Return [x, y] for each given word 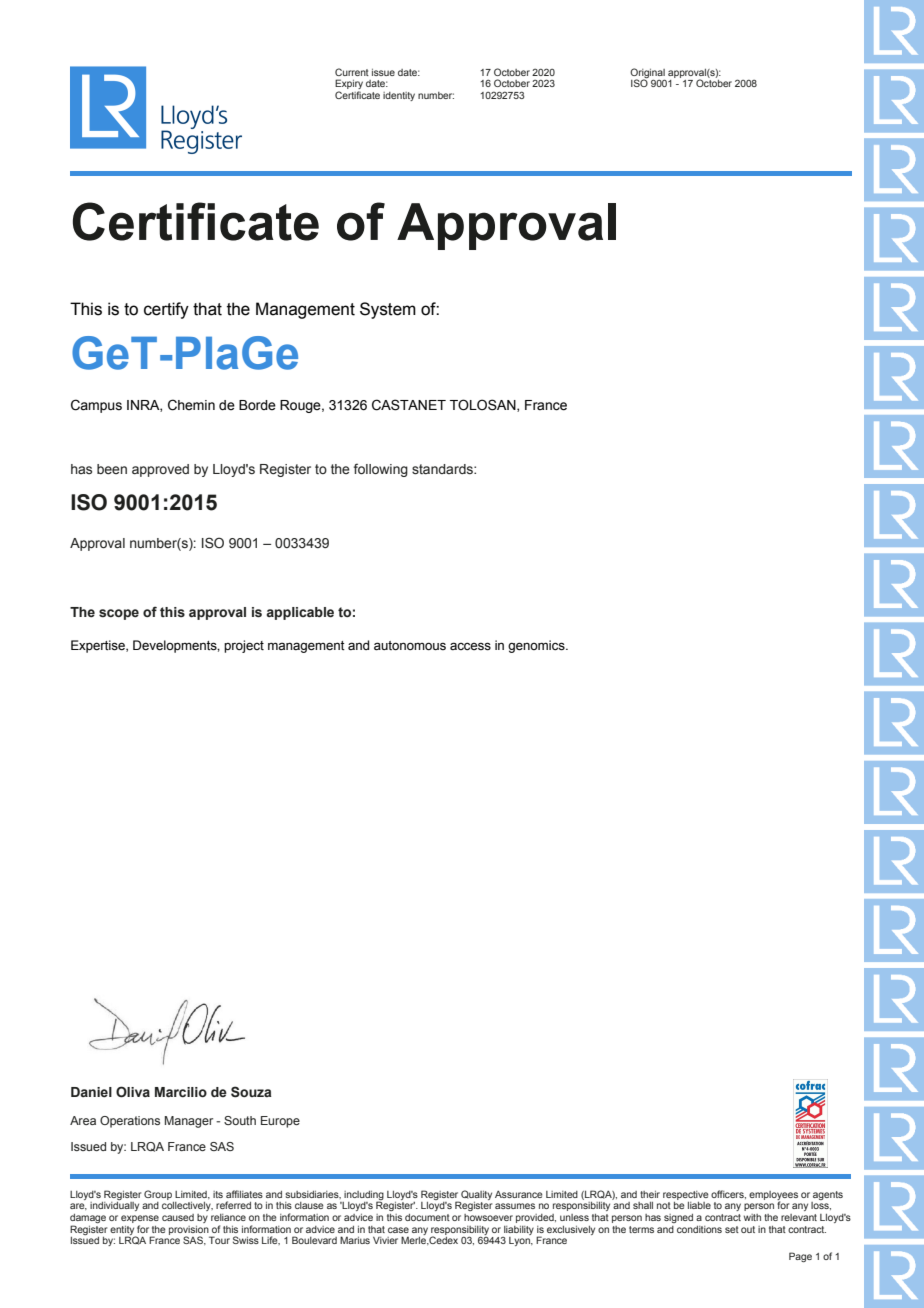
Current [352, 72]
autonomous [410, 646]
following [381, 470]
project [244, 646]
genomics [537, 646]
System [388, 310]
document [427, 1217]
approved [160, 470]
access [470, 646]
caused [178, 1217]
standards [443, 469]
